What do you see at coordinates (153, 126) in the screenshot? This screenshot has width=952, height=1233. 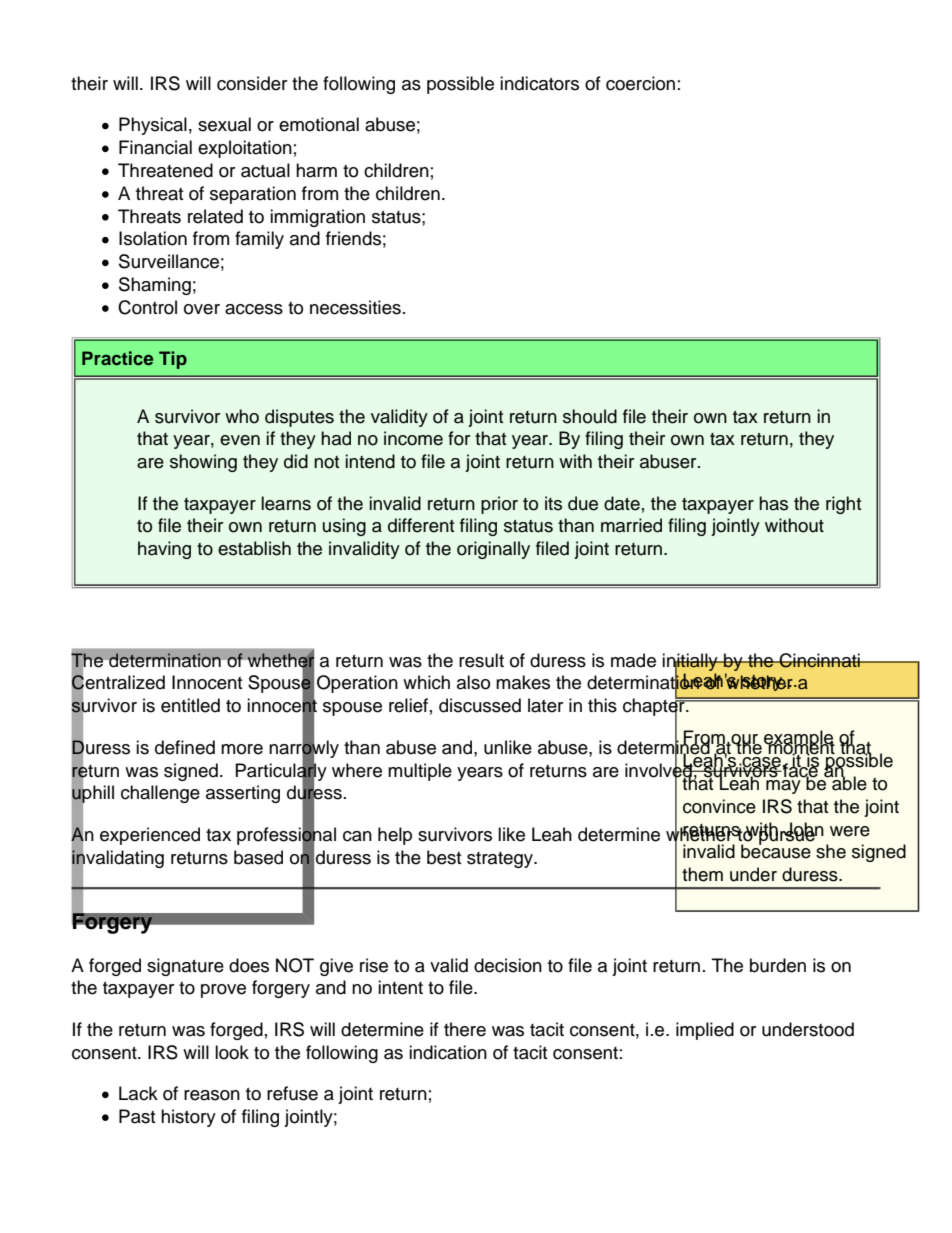 I see `Physical` at bounding box center [153, 126].
